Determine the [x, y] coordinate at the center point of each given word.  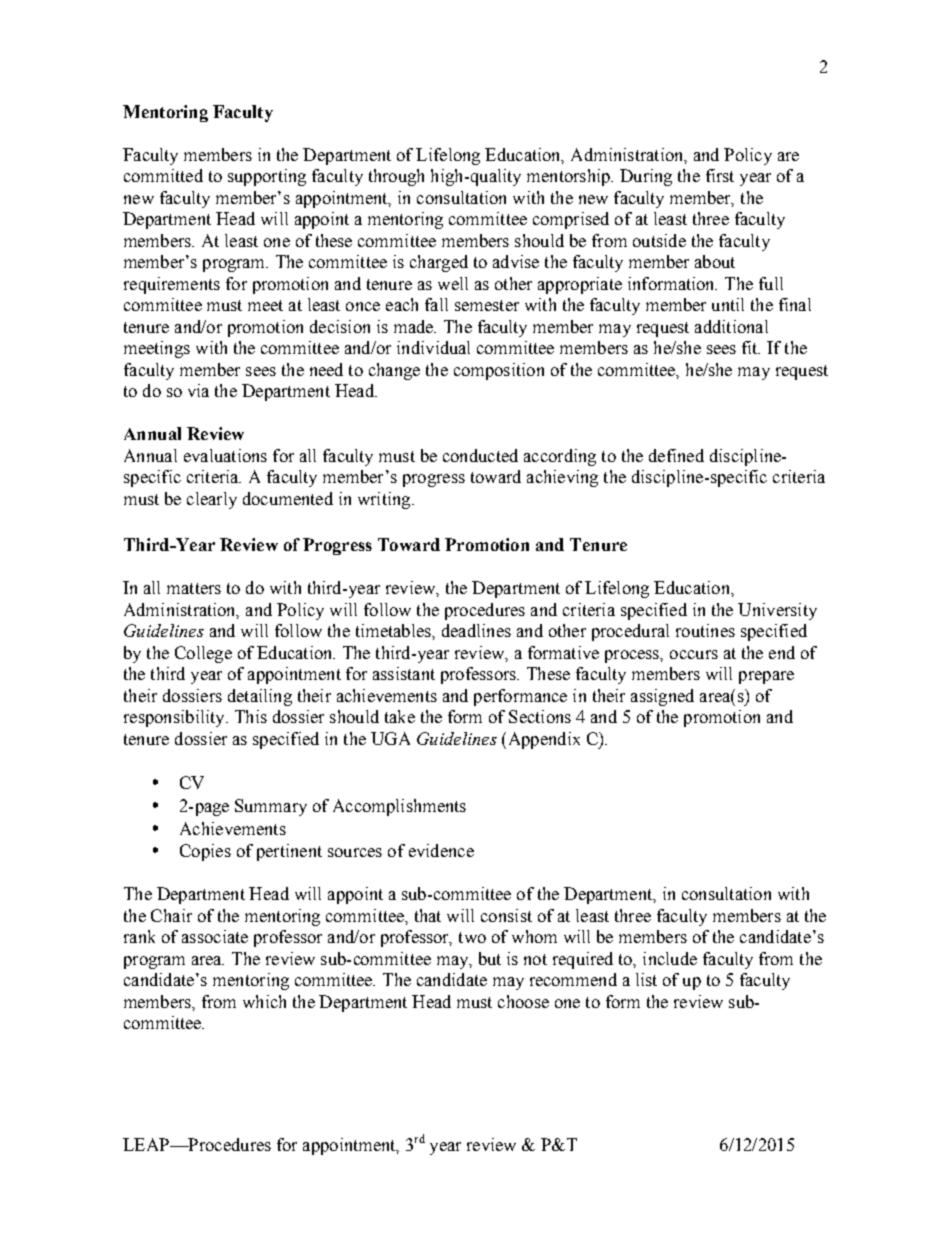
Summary [271, 807]
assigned [662, 697]
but [490, 958]
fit [751, 347]
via [198, 390]
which [264, 1001]
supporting [267, 177]
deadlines [476, 630]
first [720, 175]
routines [705, 630]
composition [499, 371]
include [670, 958]
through [396, 177]
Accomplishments [399, 807]
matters [194, 588]
